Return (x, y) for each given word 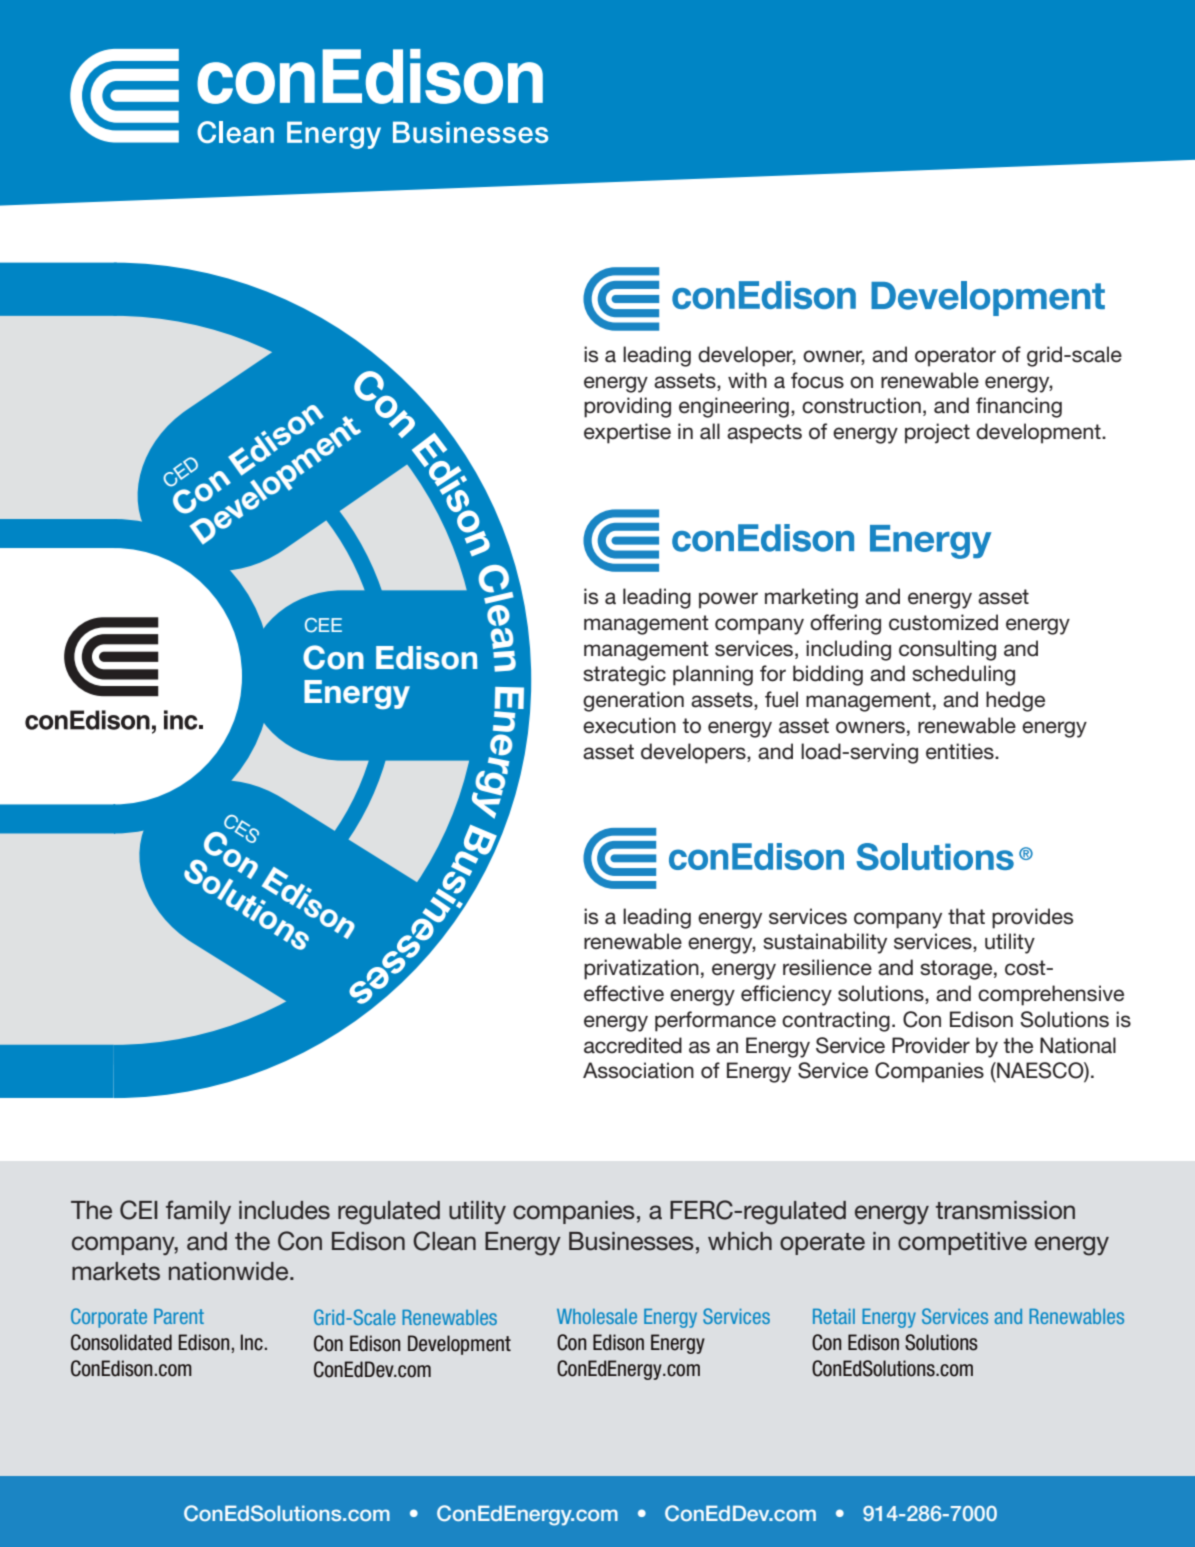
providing (627, 407)
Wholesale (597, 1316)
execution (629, 725)
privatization (641, 969)
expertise (627, 433)
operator (955, 357)
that (966, 916)
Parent (179, 1316)
